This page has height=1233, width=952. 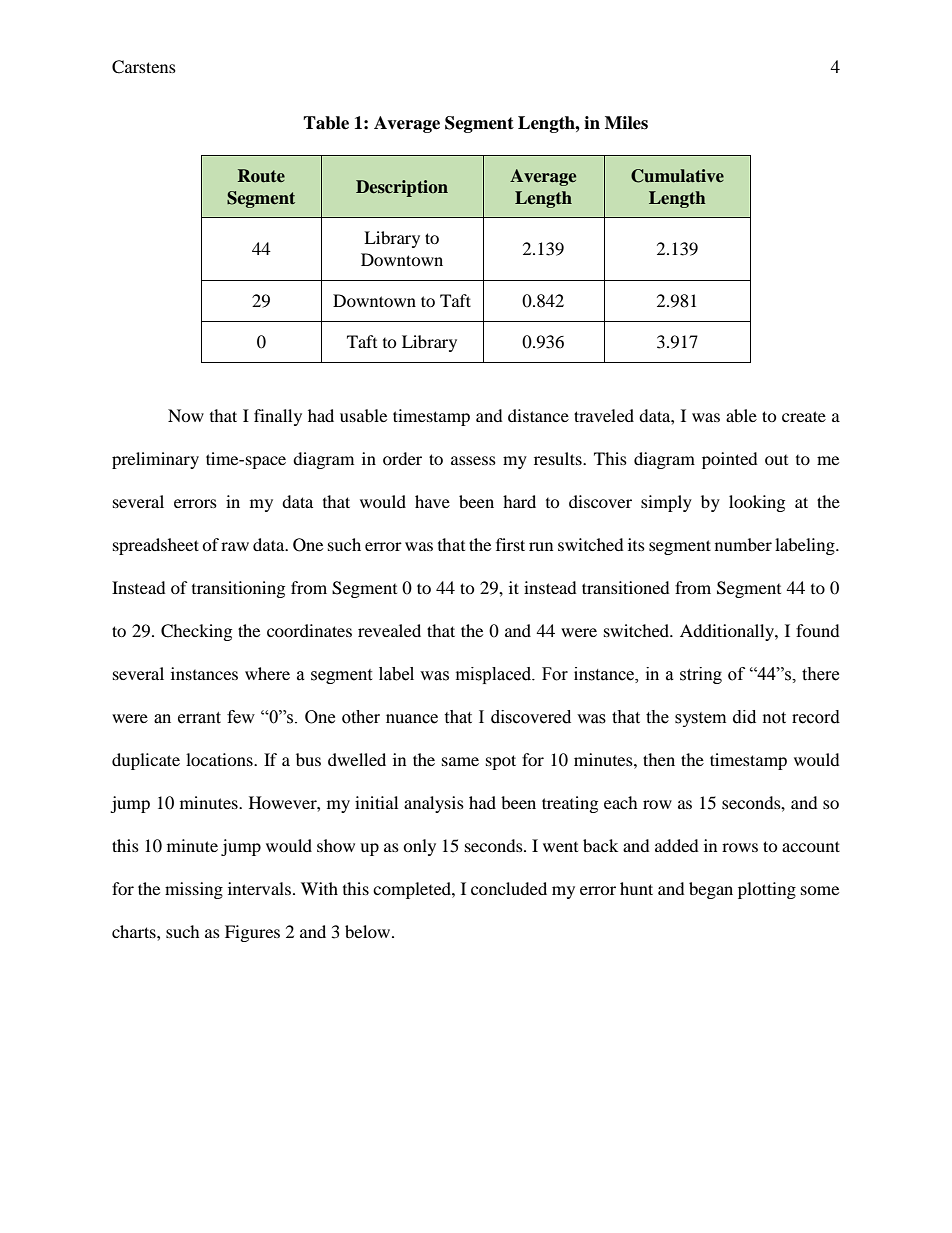 What do you see at coordinates (261, 176) in the page?
I see `Route` at bounding box center [261, 176].
